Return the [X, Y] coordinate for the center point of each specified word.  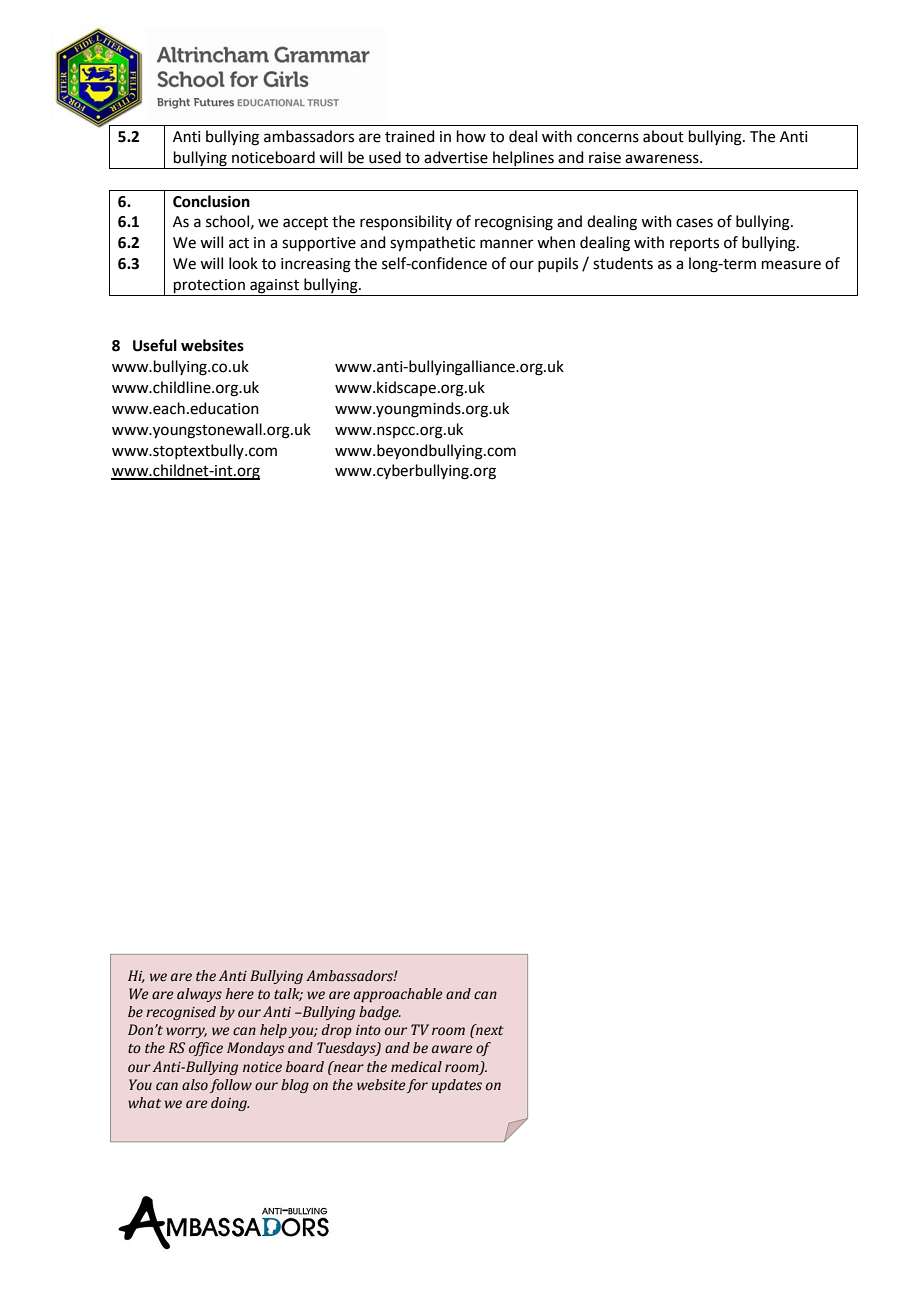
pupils [558, 264]
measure [791, 265]
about [663, 136]
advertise [456, 157]
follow [231, 1086]
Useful [155, 345]
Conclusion [211, 201]
